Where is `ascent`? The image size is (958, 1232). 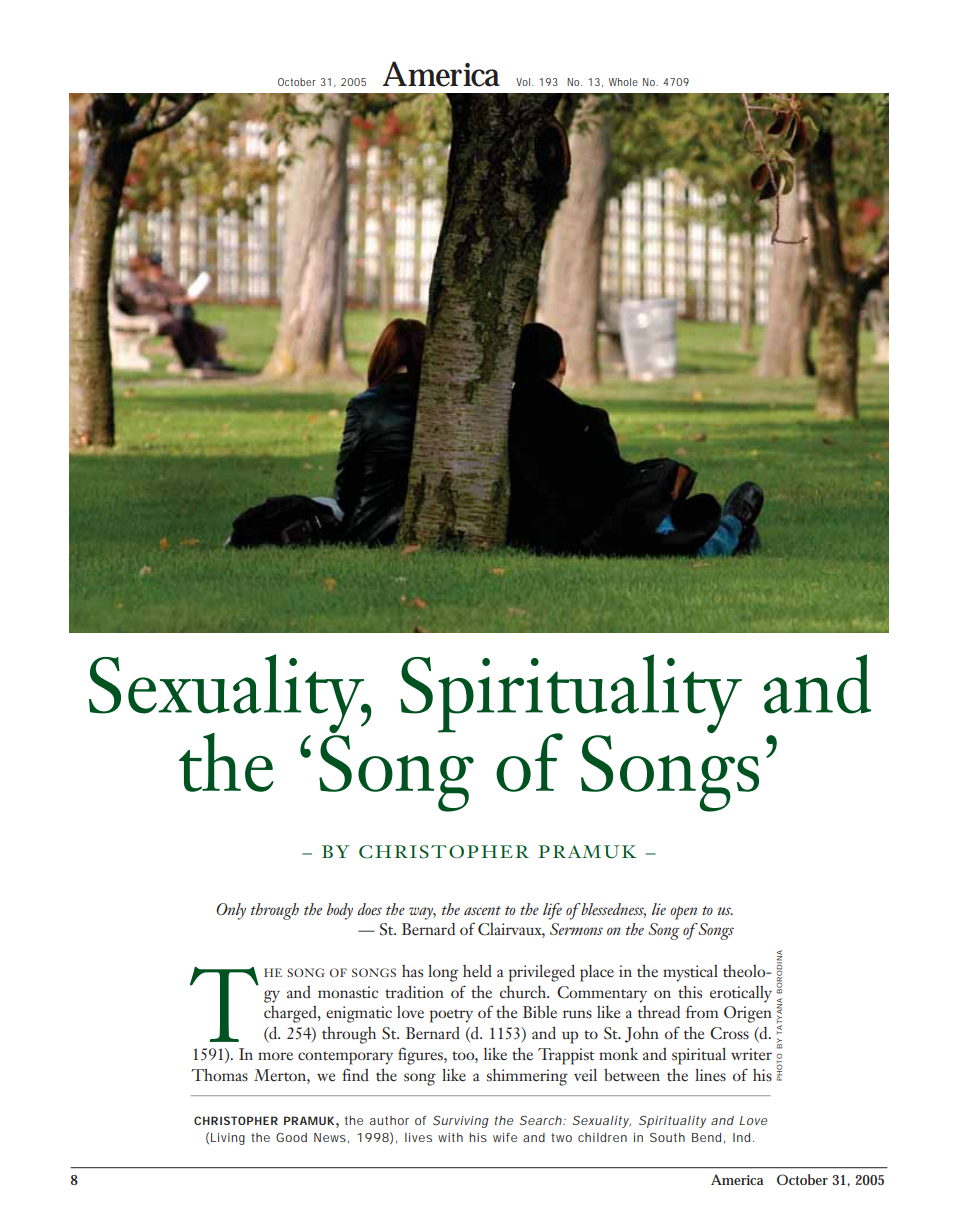 ascent is located at coordinates (482, 910).
